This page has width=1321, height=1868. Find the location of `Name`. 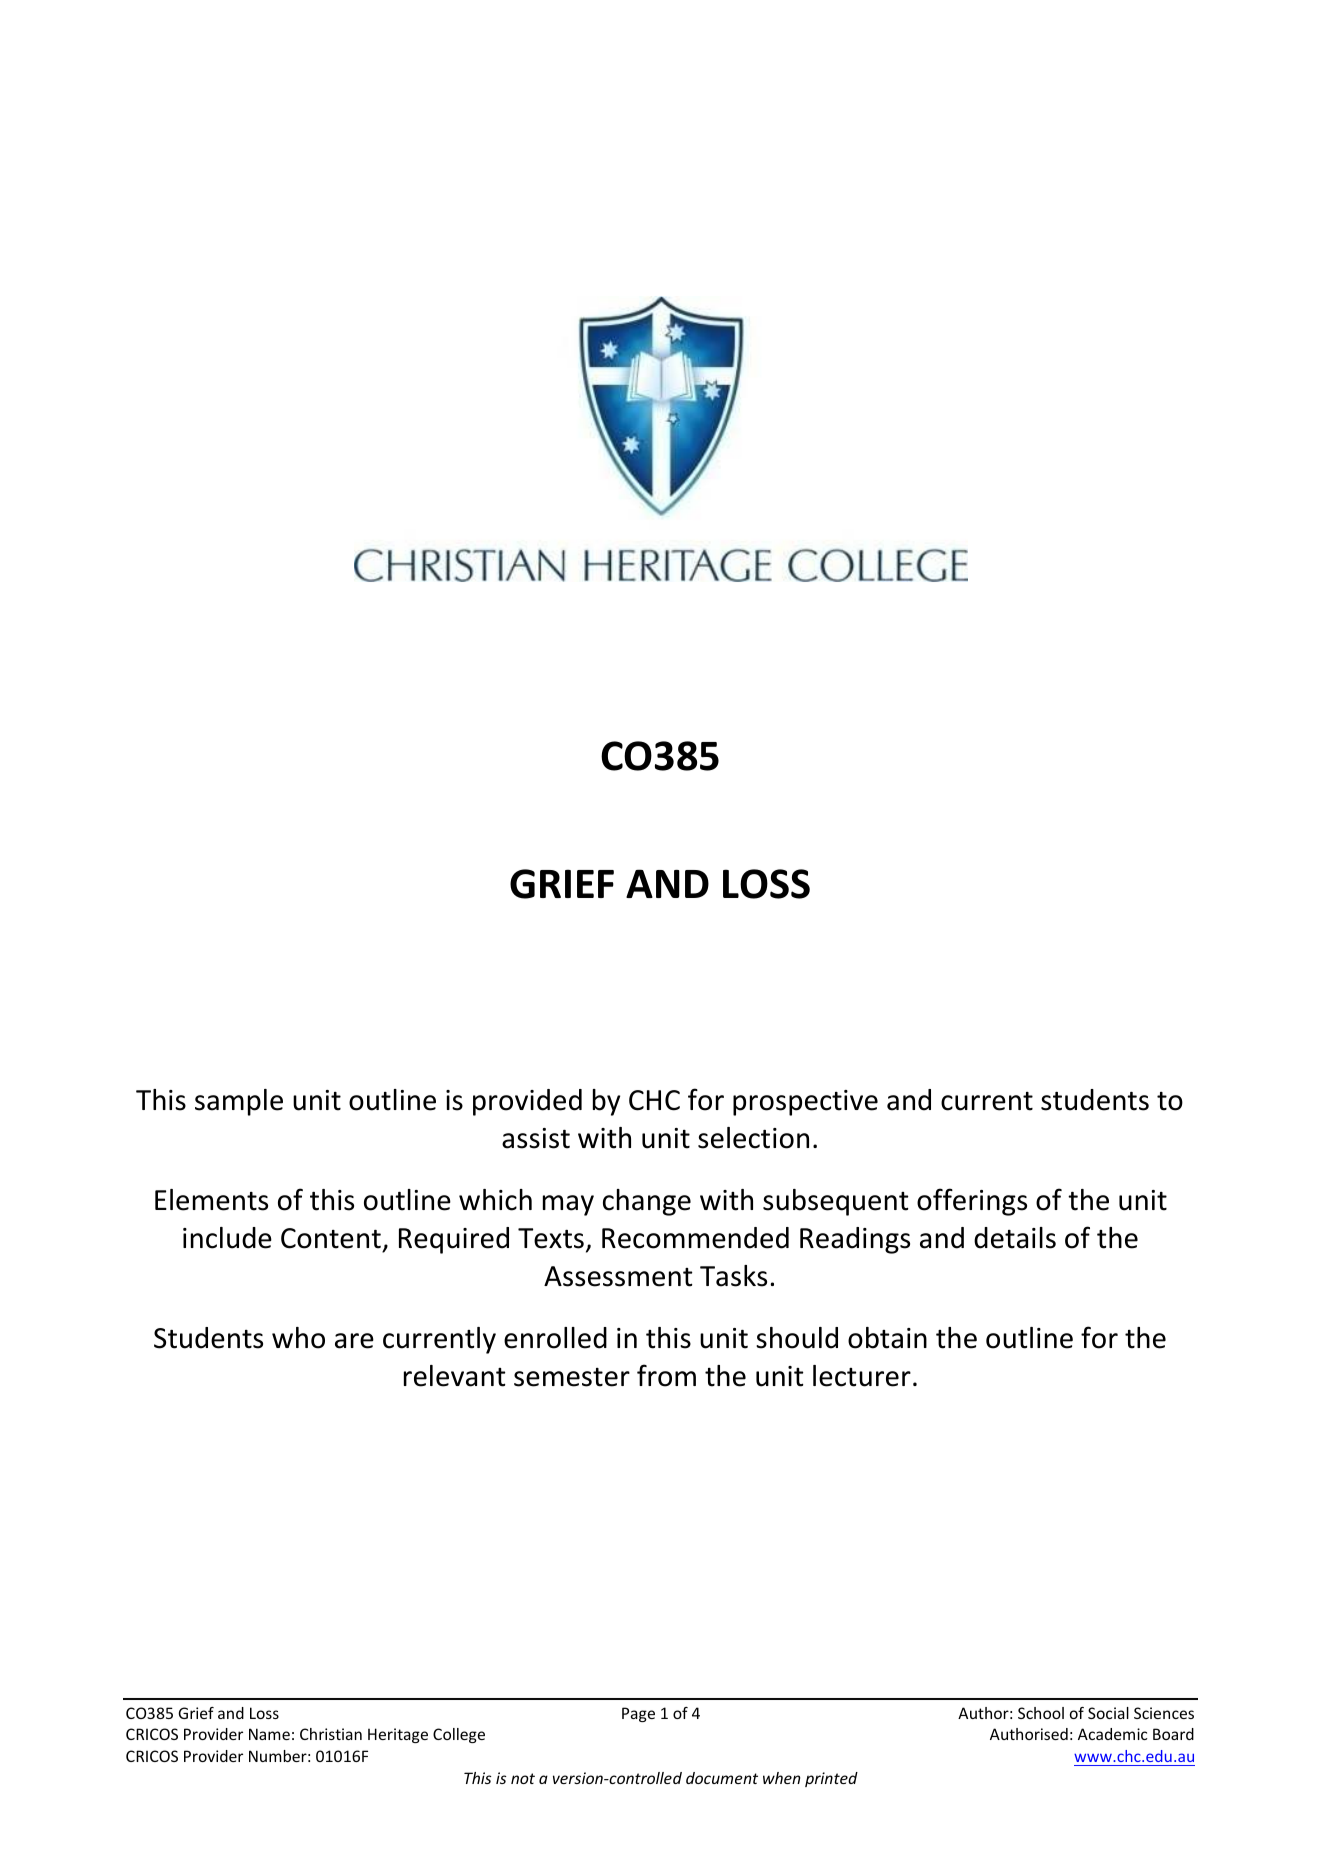

Name is located at coordinates (269, 1734).
